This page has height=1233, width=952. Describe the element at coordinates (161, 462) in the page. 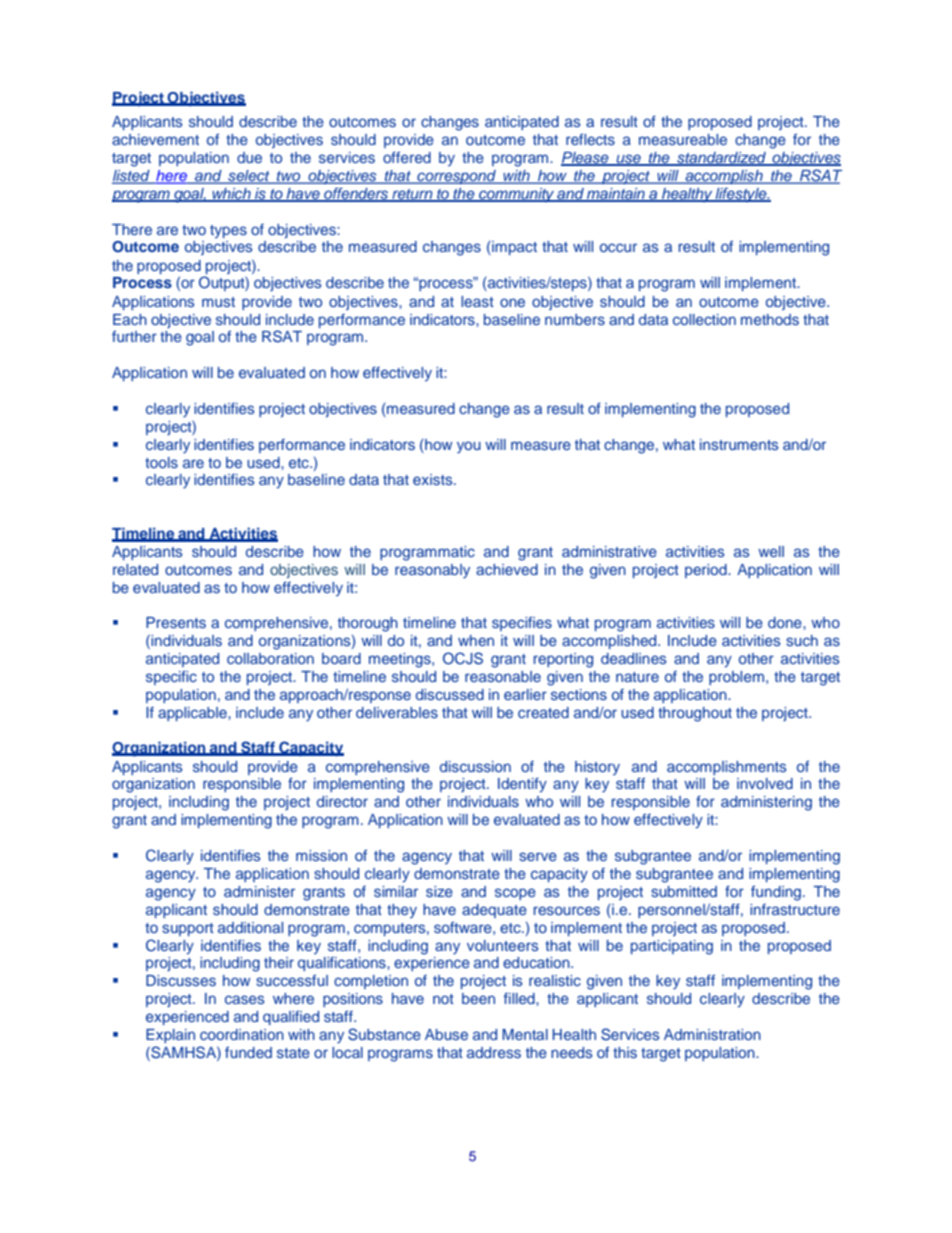

I see `tools` at that location.
